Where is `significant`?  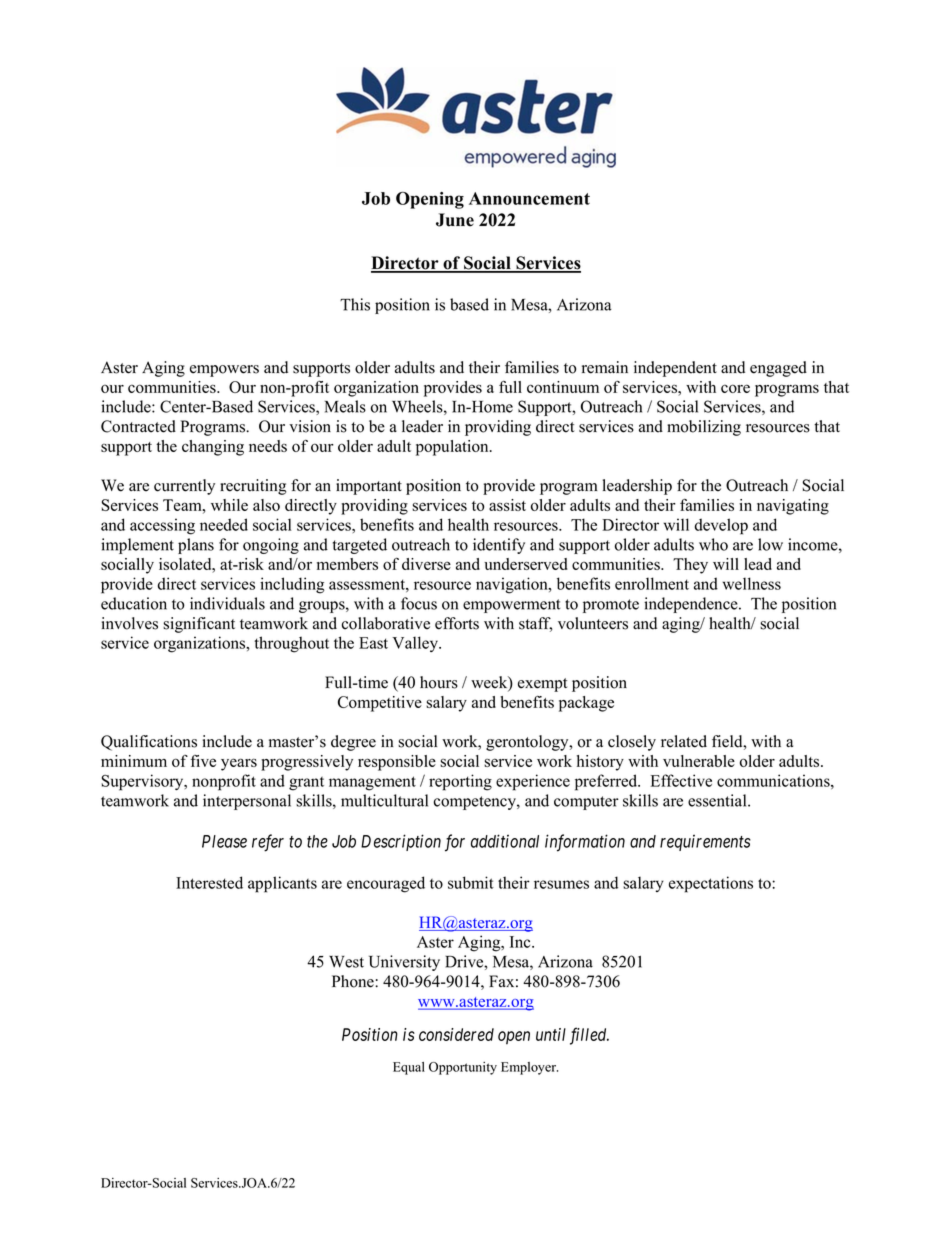
significant is located at coordinates (199, 625).
